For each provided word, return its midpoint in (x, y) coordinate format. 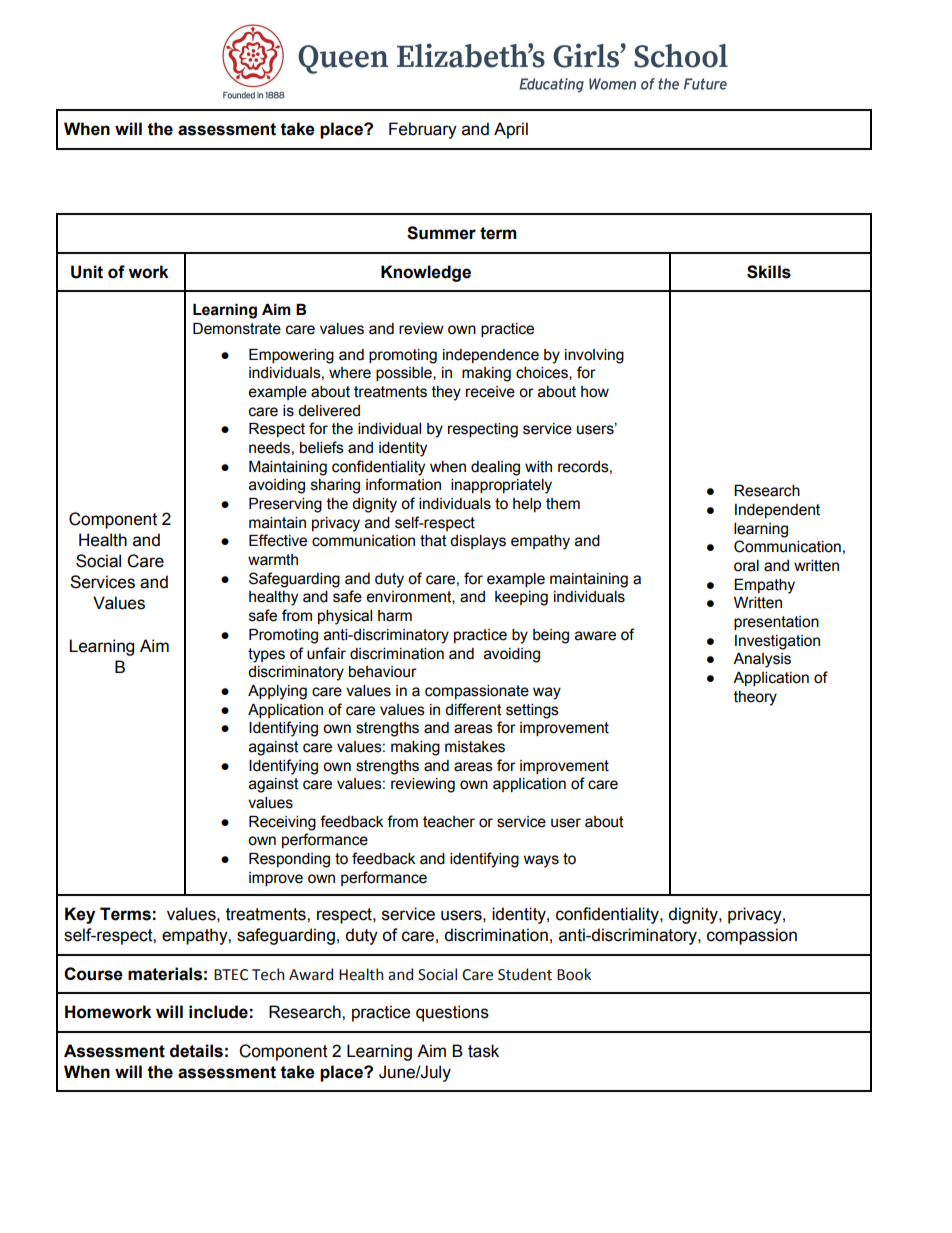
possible (405, 374)
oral (746, 565)
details (196, 1051)
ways (541, 861)
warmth (273, 560)
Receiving (282, 823)
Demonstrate (237, 329)
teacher (449, 822)
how (595, 392)
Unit (87, 272)
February (423, 130)
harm (395, 616)
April (511, 130)
